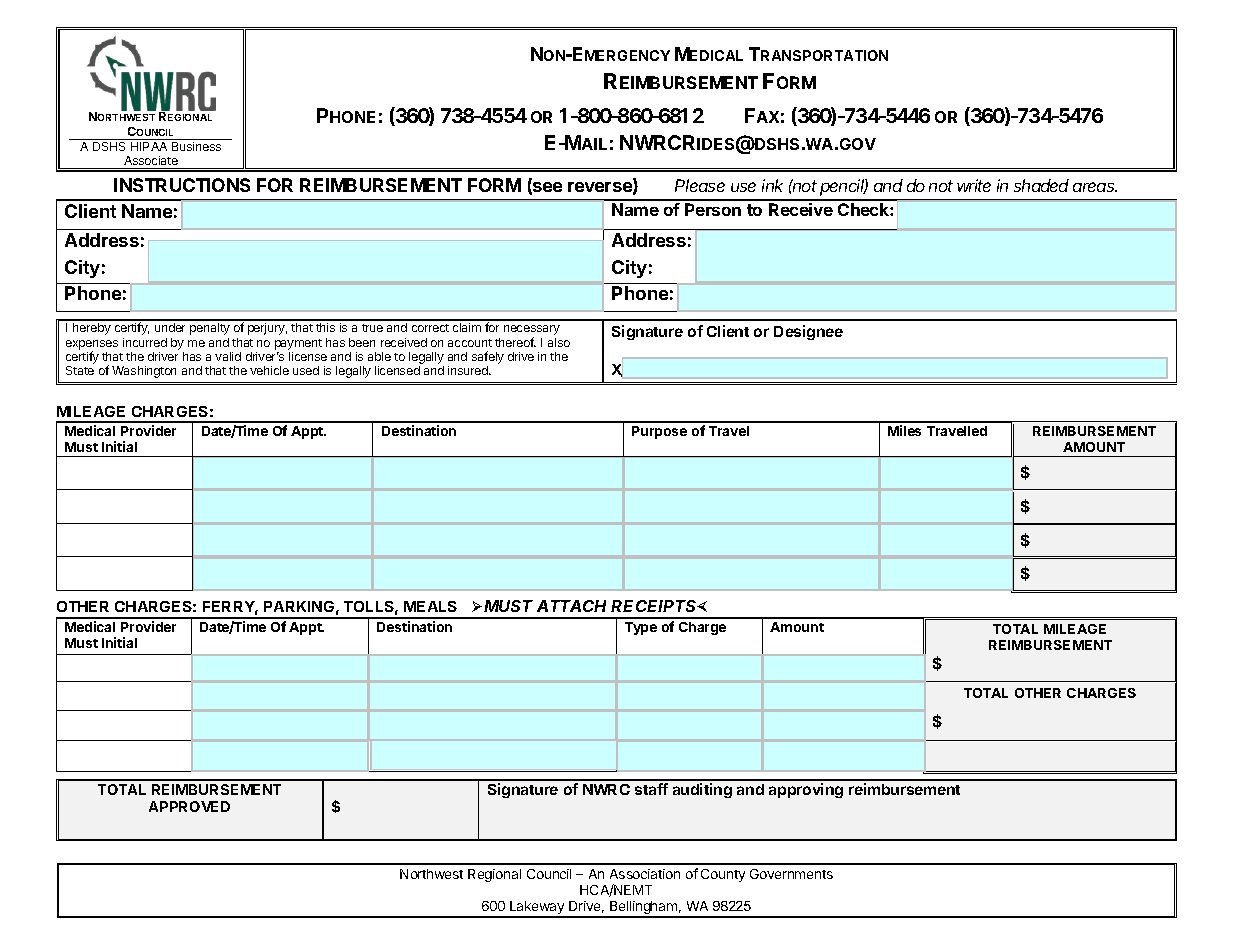 The image size is (1233, 952). Describe the element at coordinates (182, 185) in the screenshot. I see `INSTRUCTIONS` at that location.
